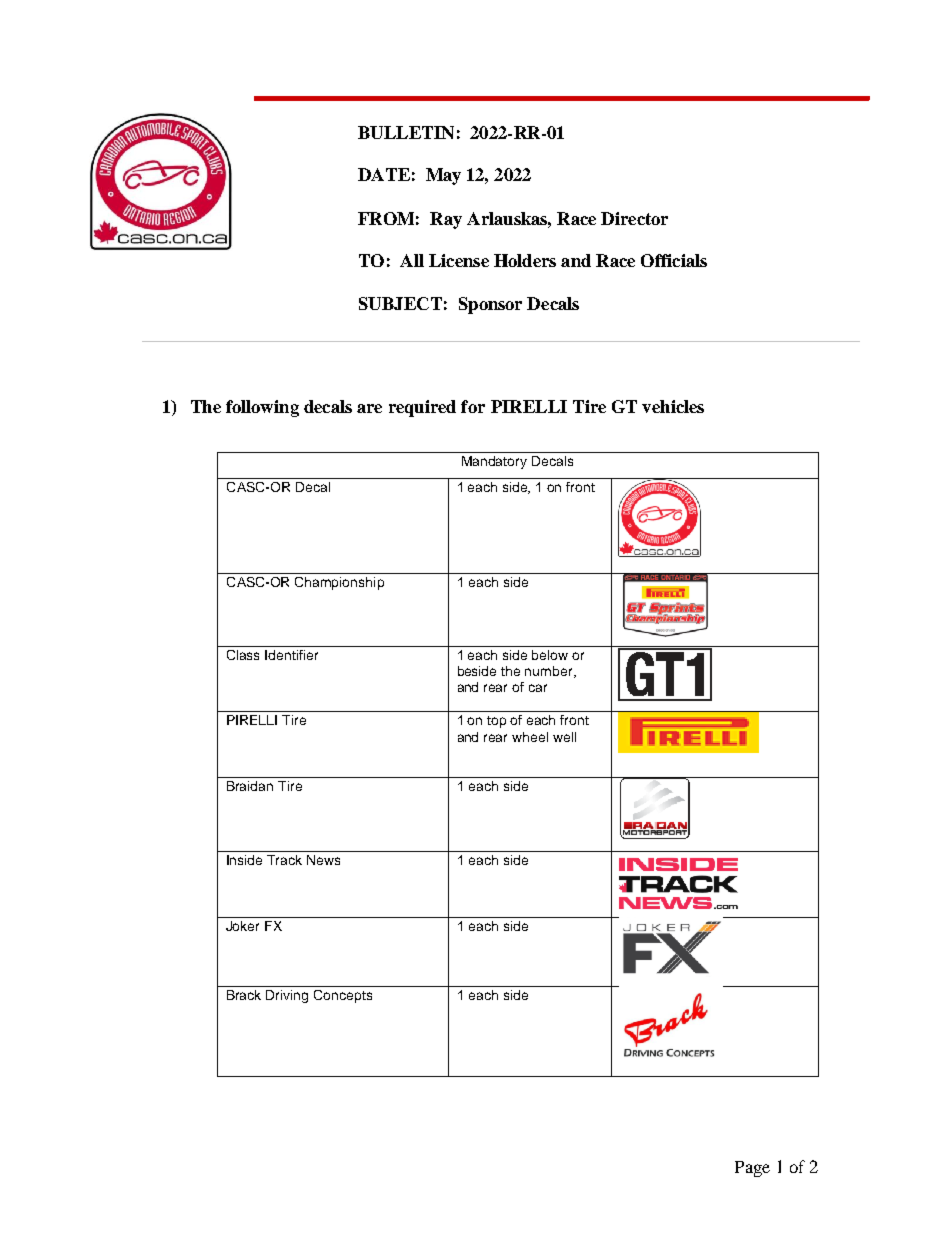 The height and width of the screenshot is (1233, 952). What do you see at coordinates (343, 996) in the screenshot?
I see `Concepts` at bounding box center [343, 996].
